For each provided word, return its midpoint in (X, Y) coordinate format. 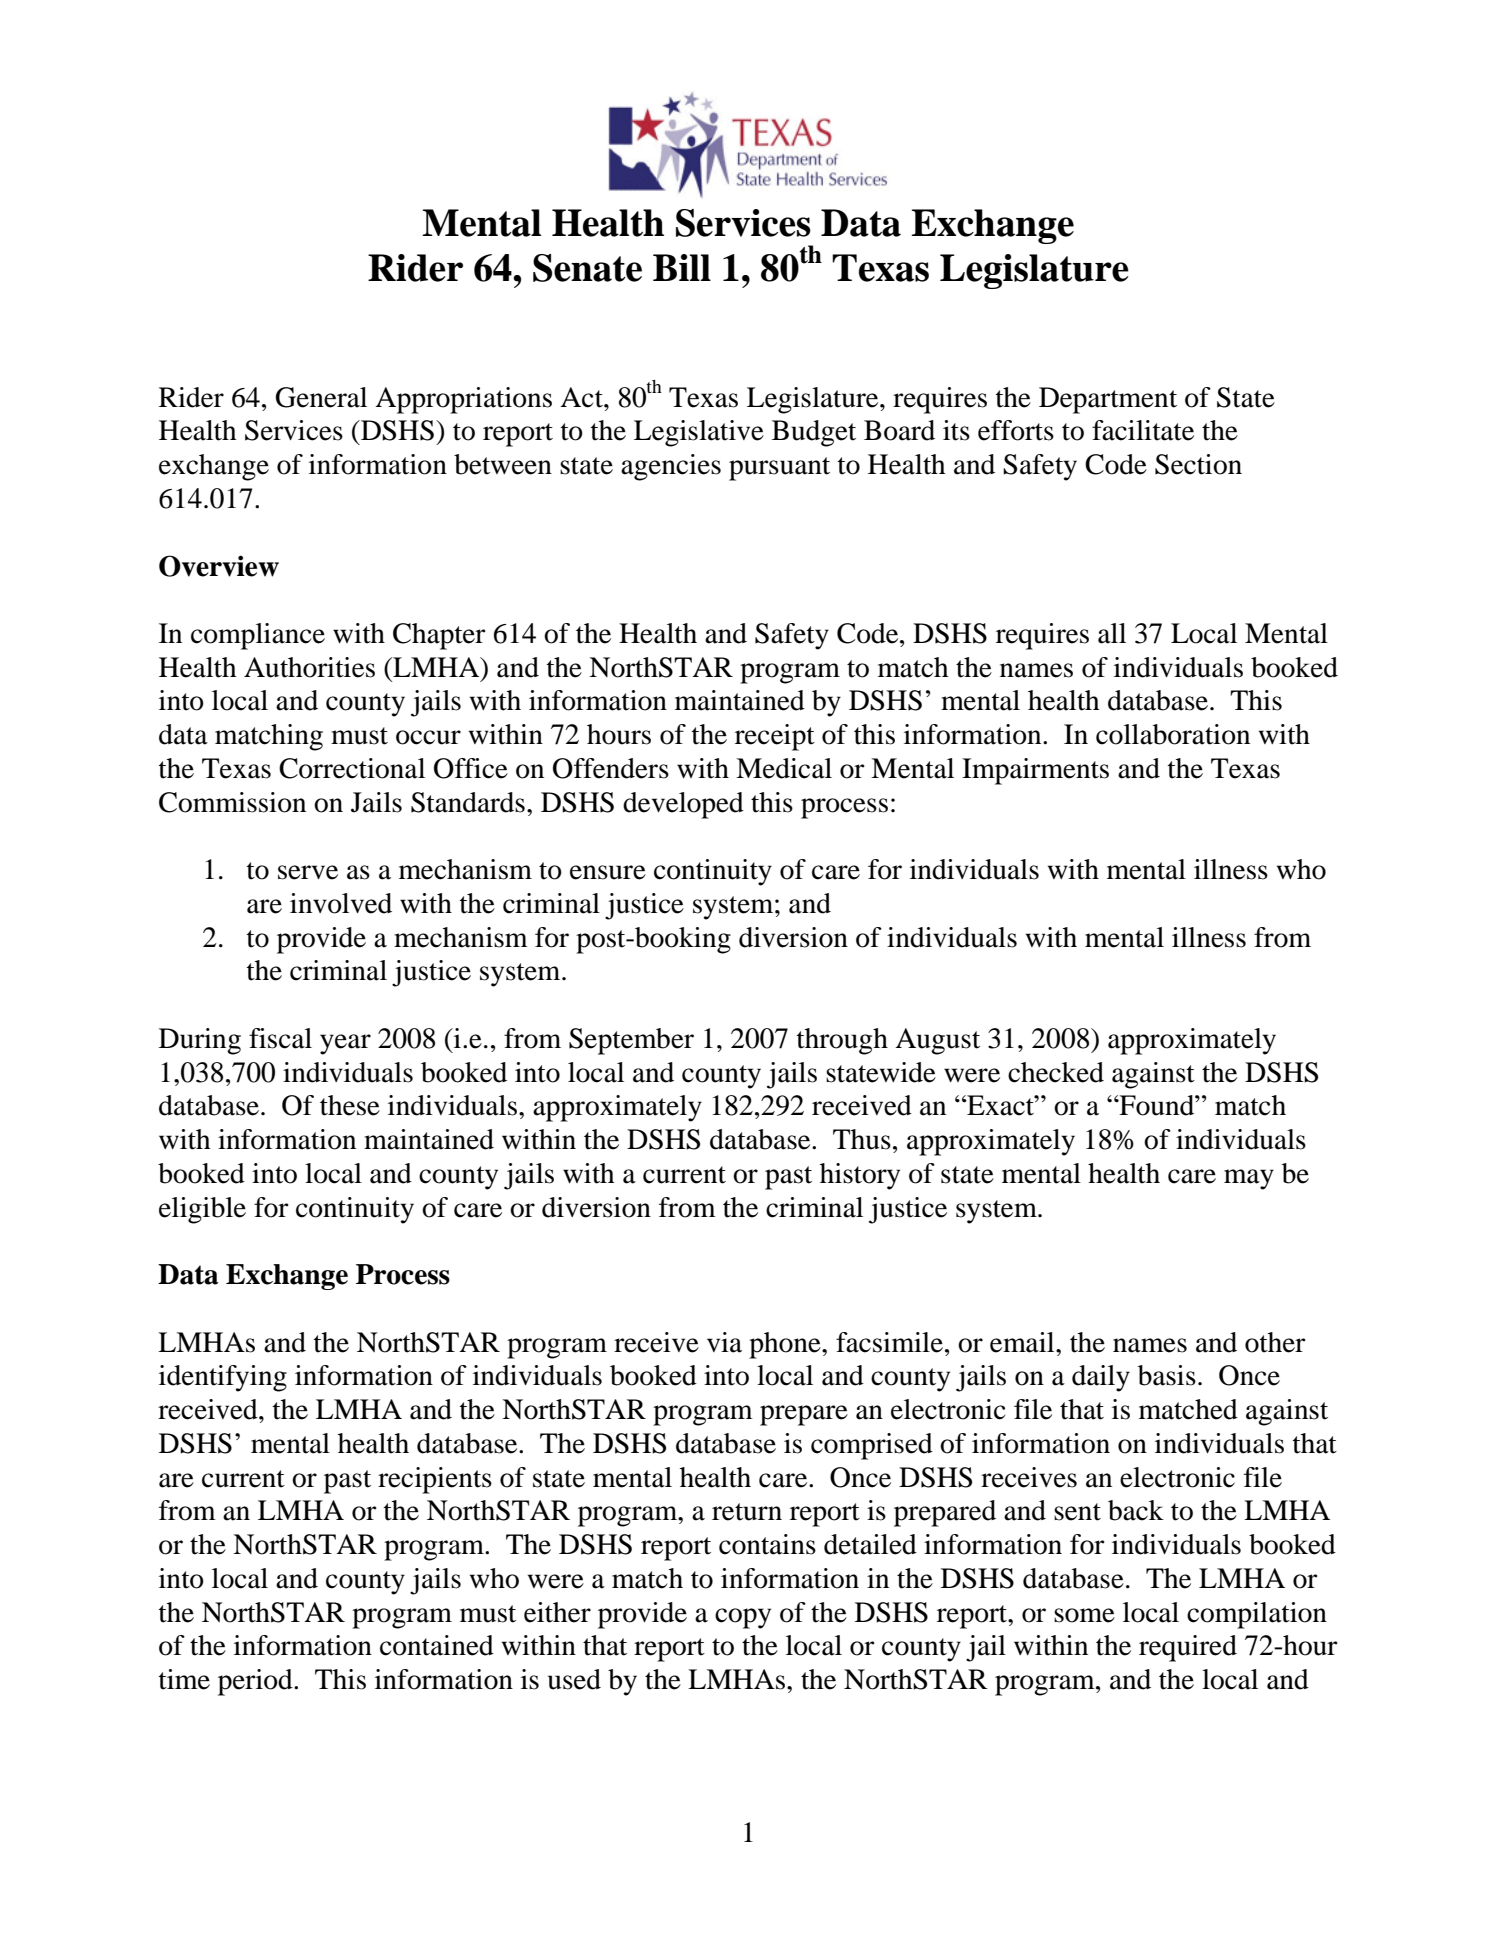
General (321, 397)
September (631, 1041)
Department (1108, 400)
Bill (682, 267)
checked (1056, 1072)
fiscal (280, 1038)
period (256, 1682)
